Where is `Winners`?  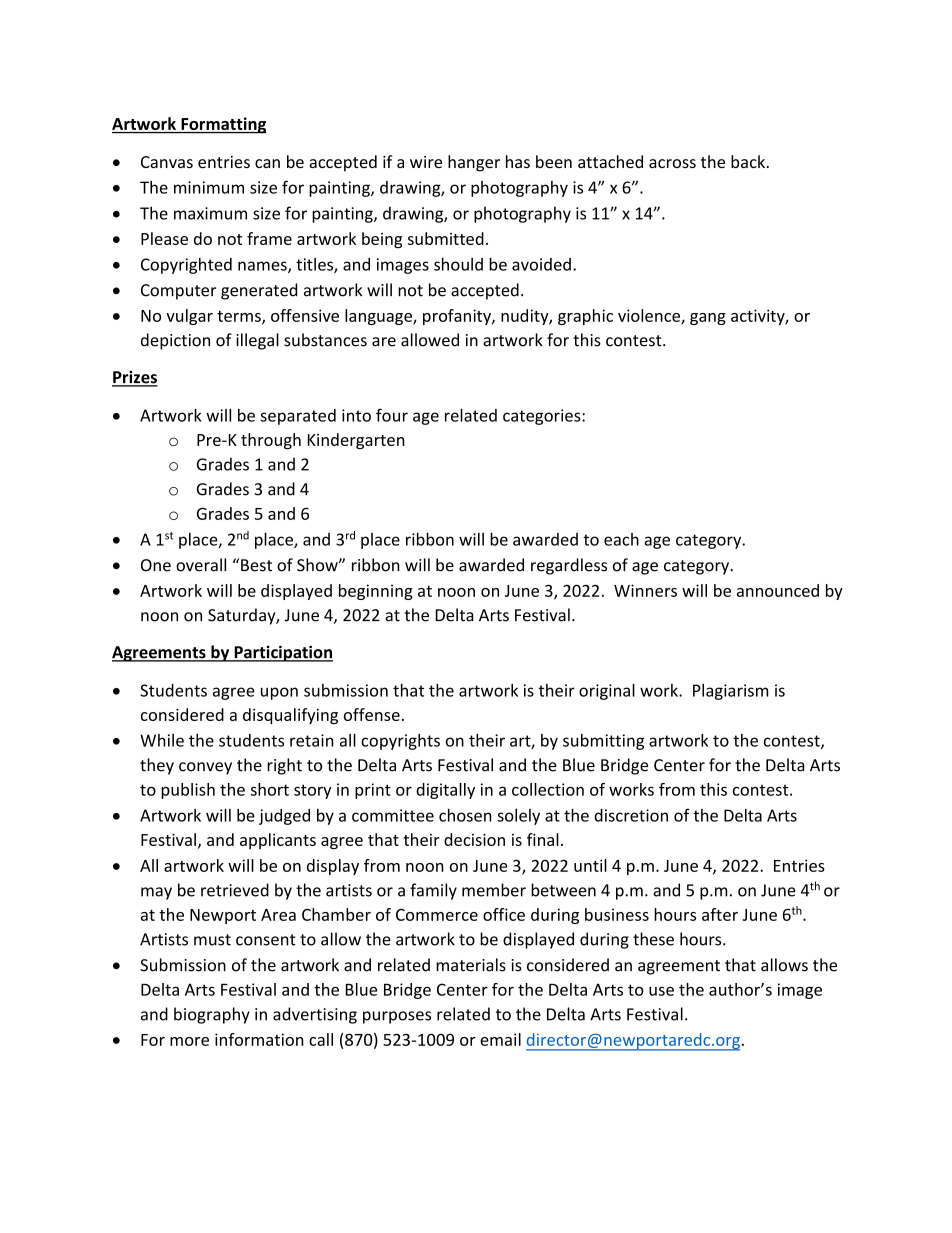
Winners is located at coordinates (645, 590).
